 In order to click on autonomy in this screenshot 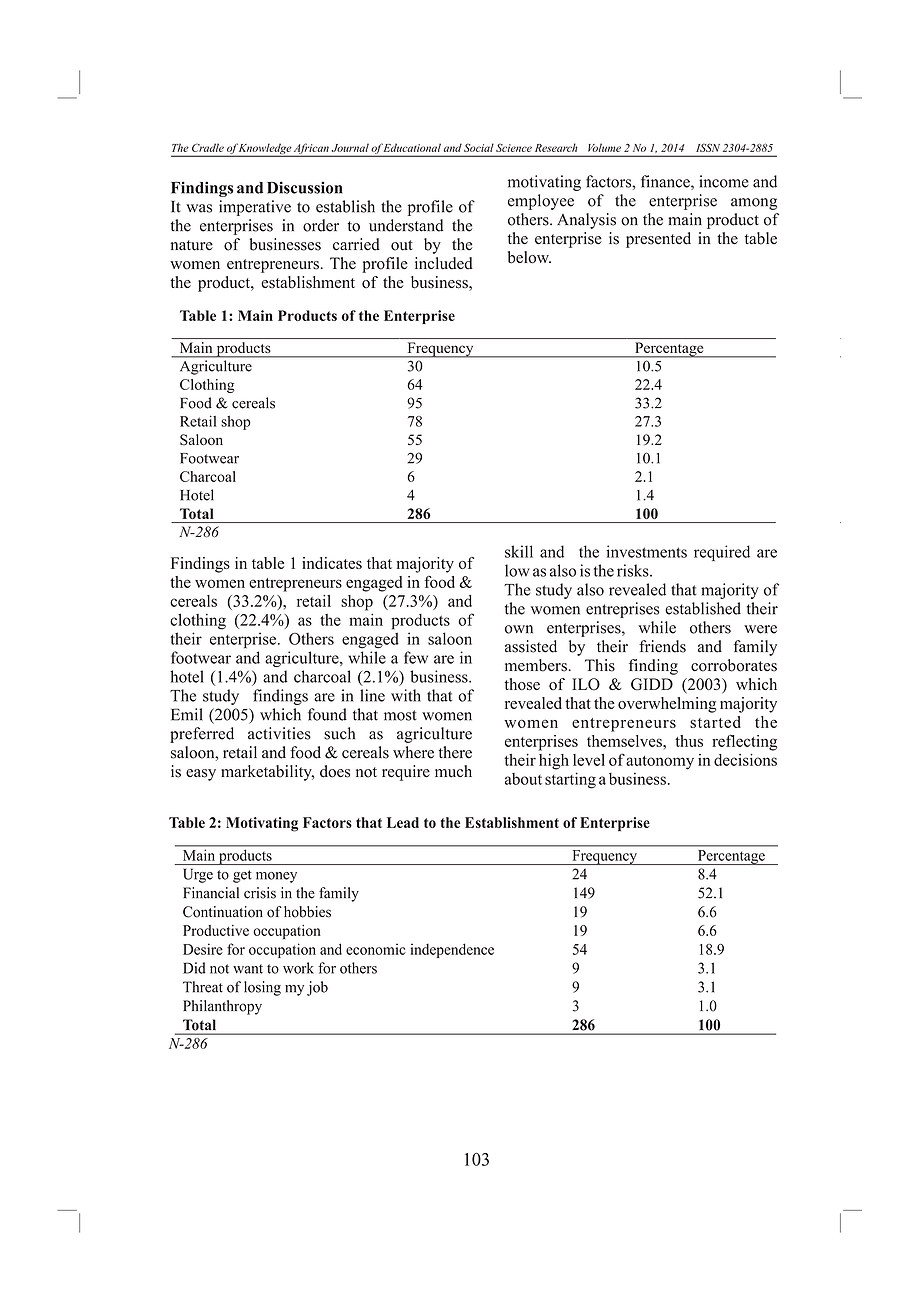, I will do `click(660, 763)`.
